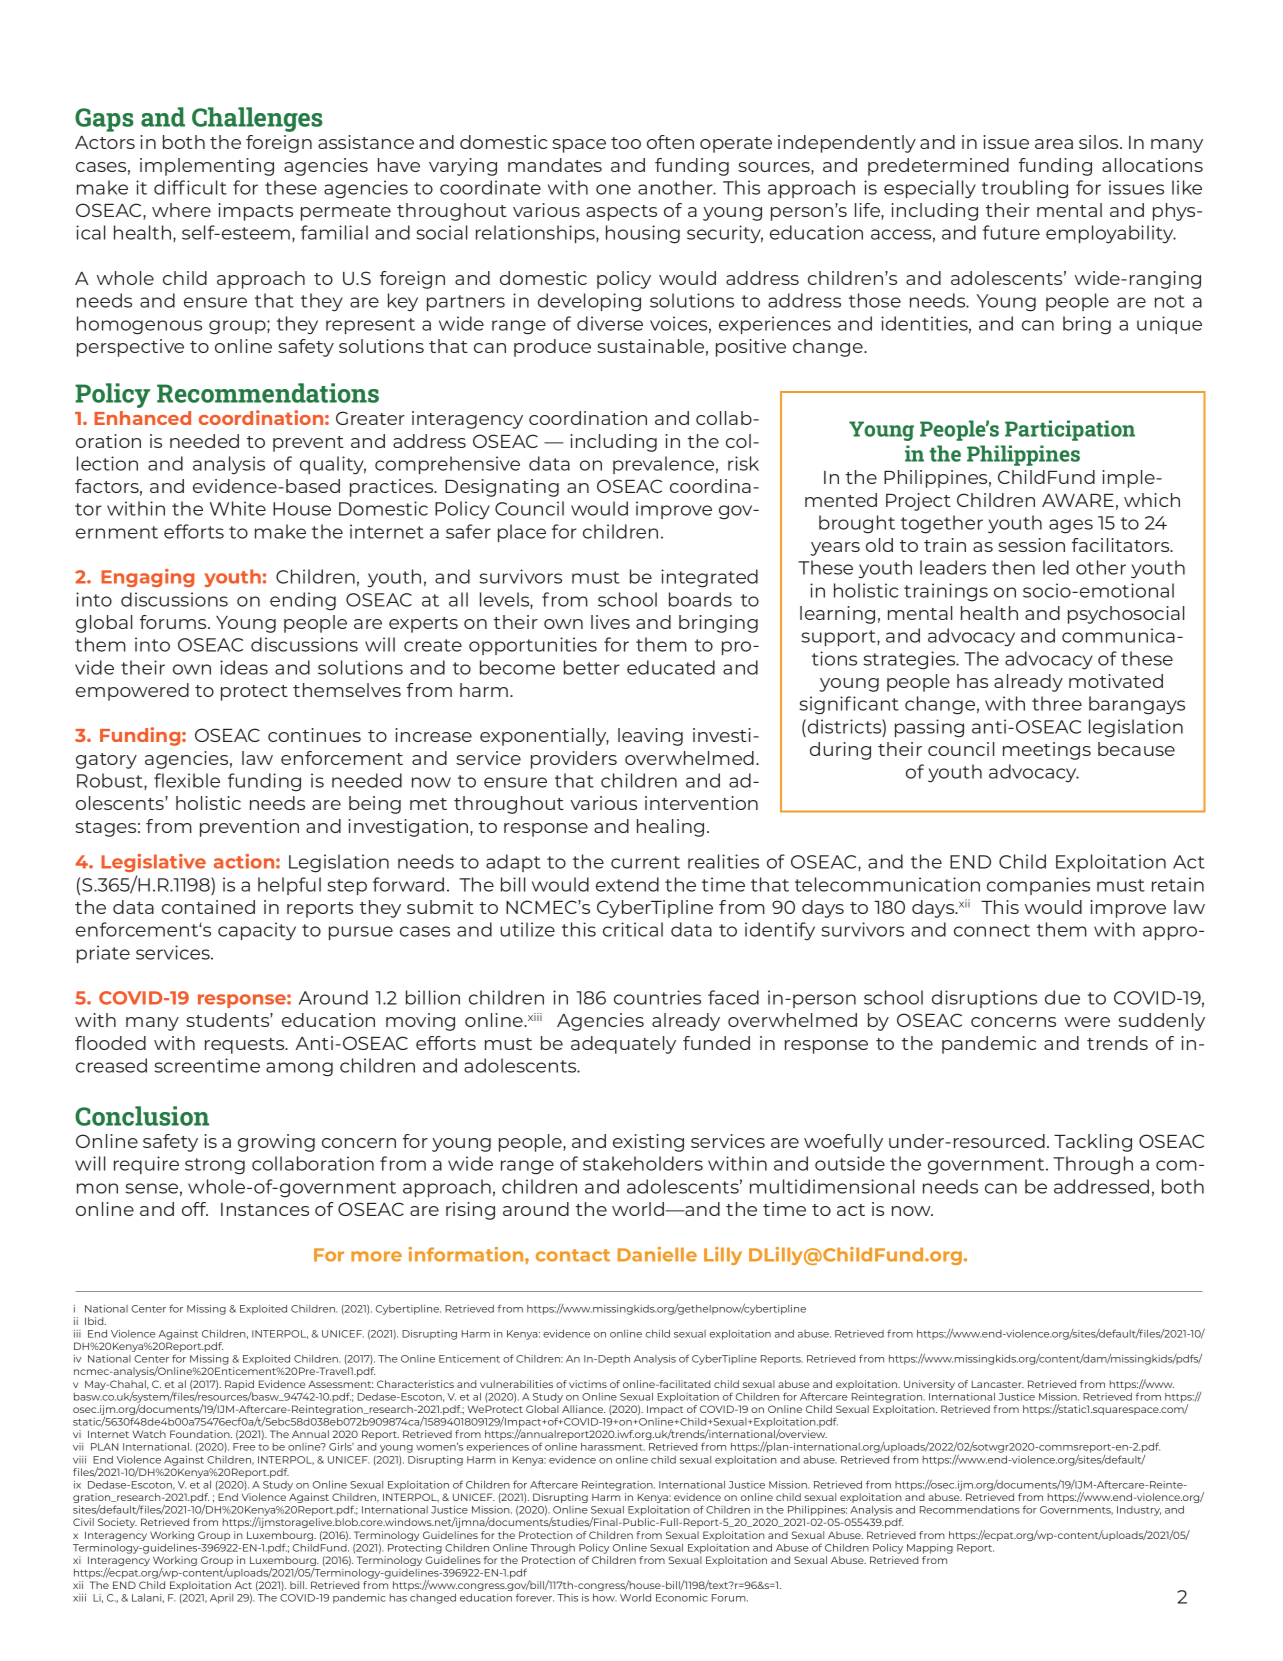 The image size is (1283, 1661). Describe the element at coordinates (1054, 144) in the screenshot. I see `area` at that location.
